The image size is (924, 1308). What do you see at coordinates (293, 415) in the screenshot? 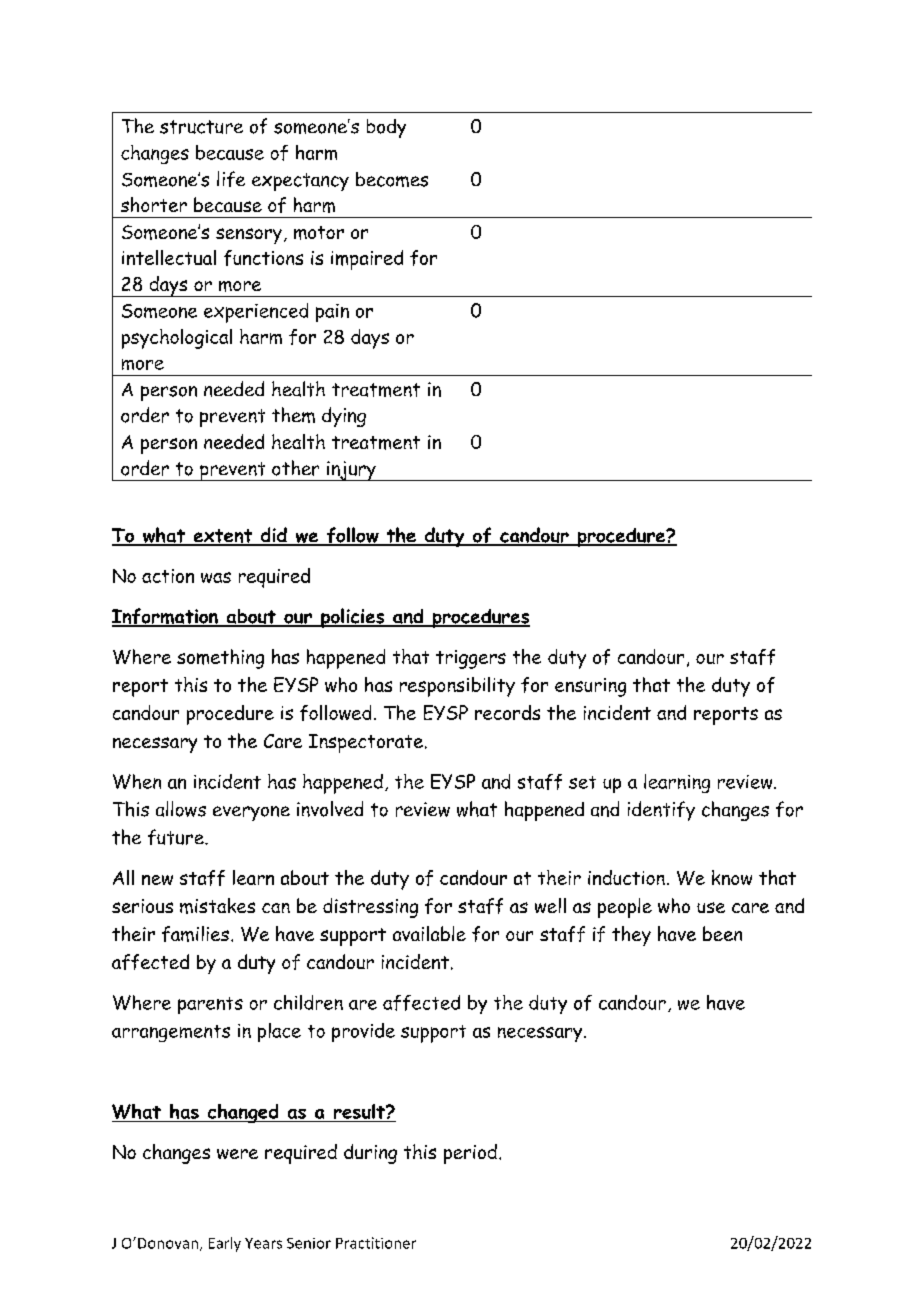
I see `them` at bounding box center [293, 415].
